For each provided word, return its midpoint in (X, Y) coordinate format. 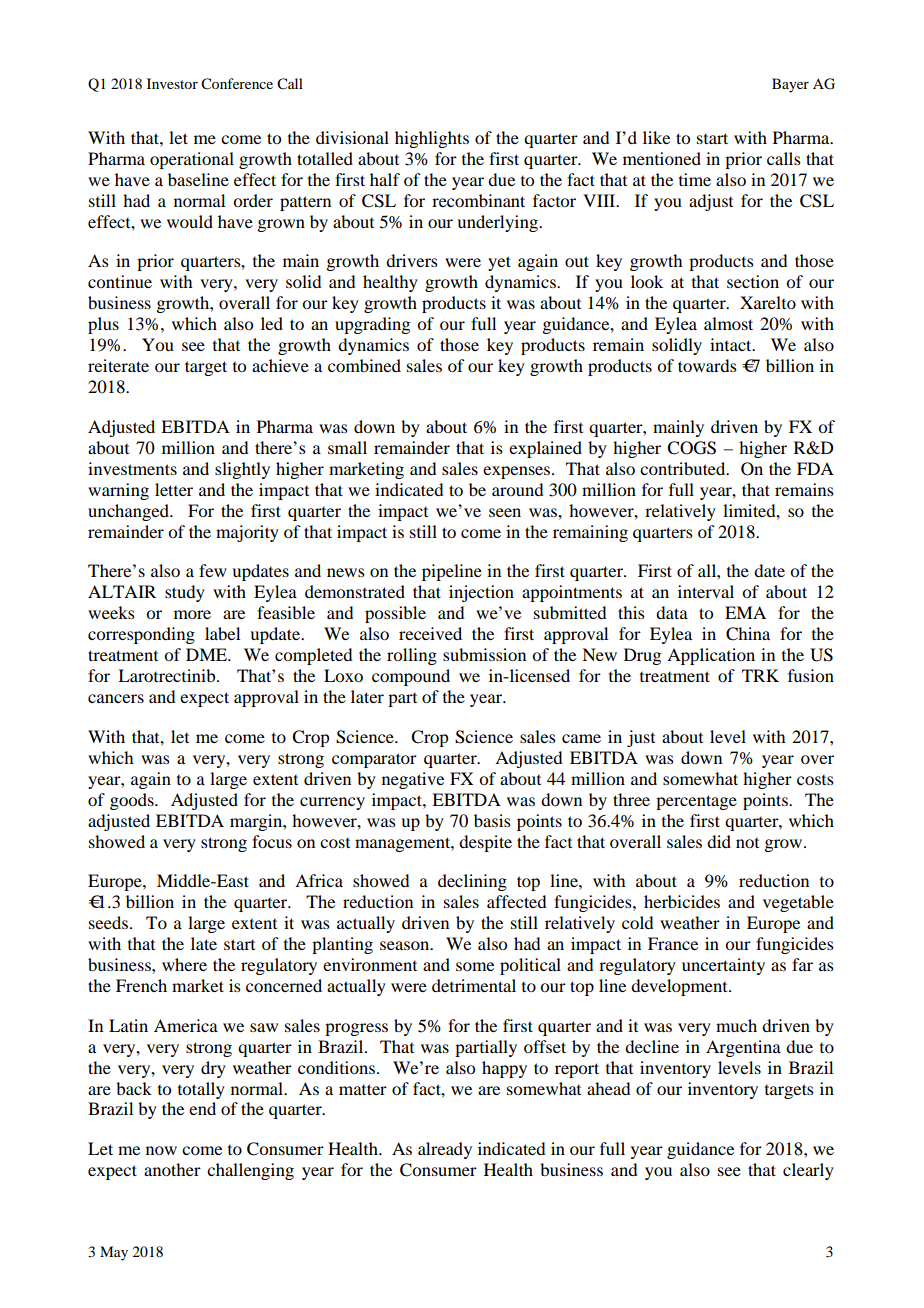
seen (505, 512)
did (719, 841)
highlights (432, 139)
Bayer (790, 85)
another (172, 1169)
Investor (172, 83)
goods (133, 801)
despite (485, 843)
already (445, 1150)
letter (174, 489)
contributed (684, 468)
